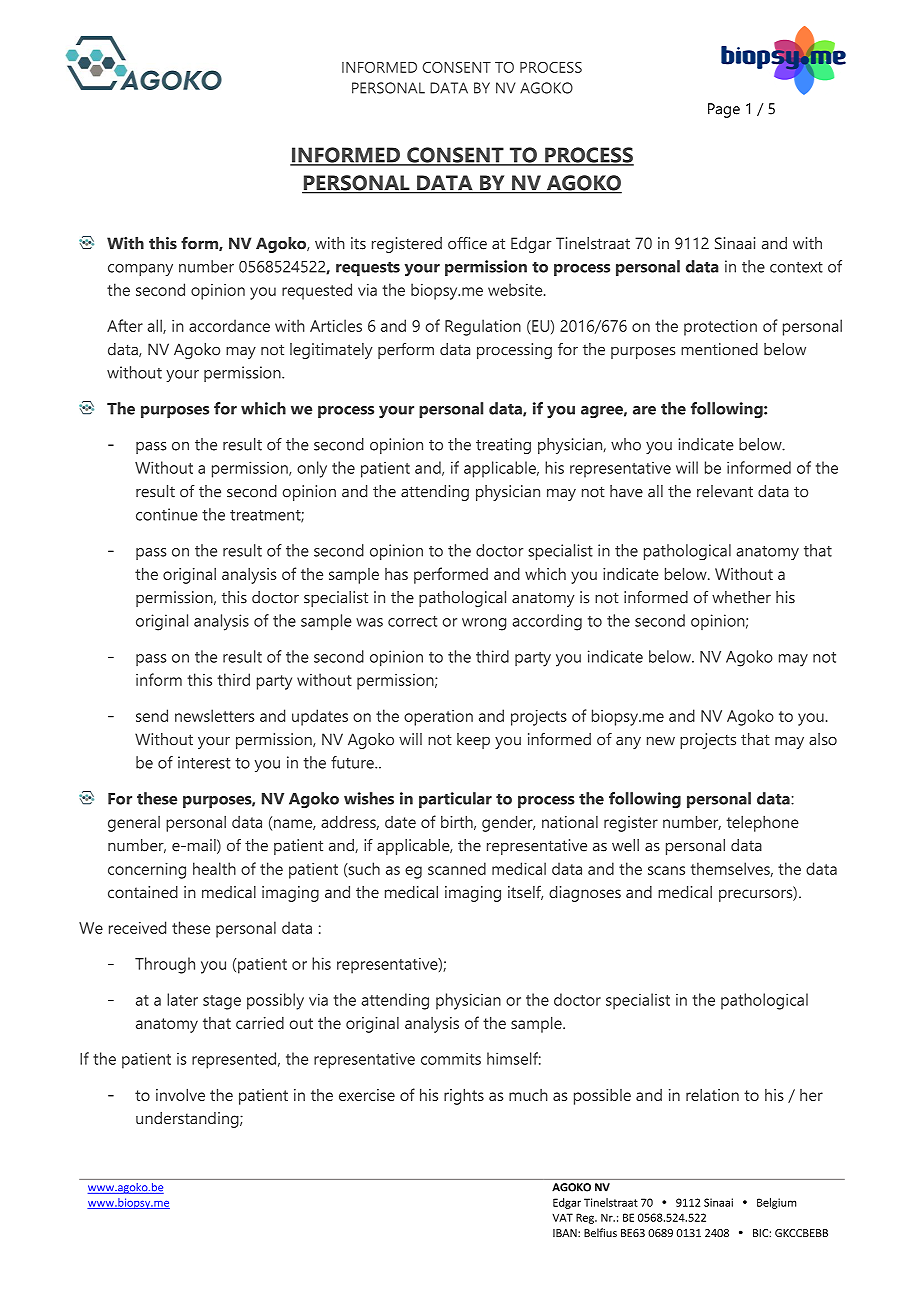  What do you see at coordinates (508, 823) in the screenshot?
I see `gender` at bounding box center [508, 823].
